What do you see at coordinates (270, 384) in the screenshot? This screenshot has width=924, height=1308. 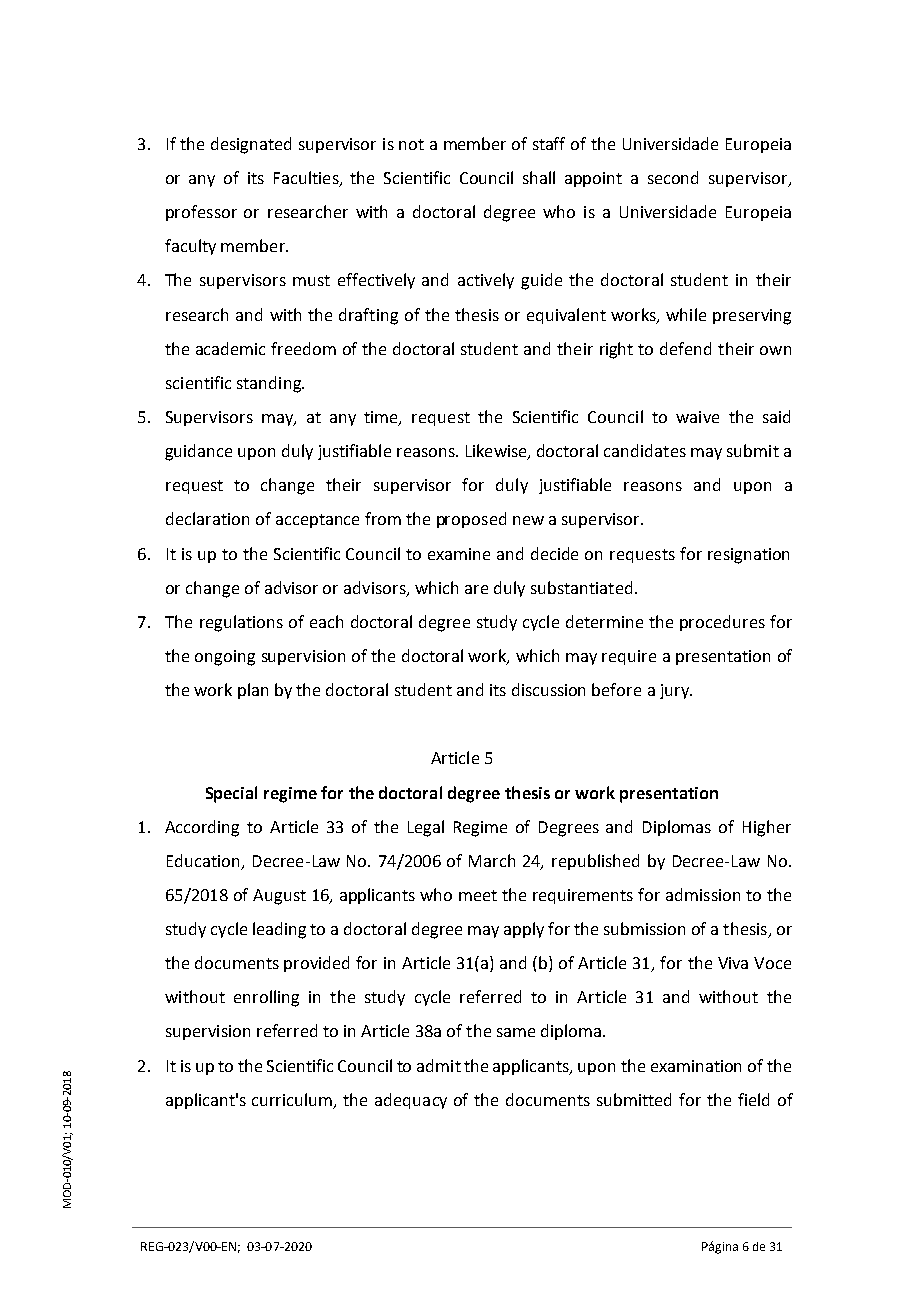 I see `standing` at bounding box center [270, 384].
